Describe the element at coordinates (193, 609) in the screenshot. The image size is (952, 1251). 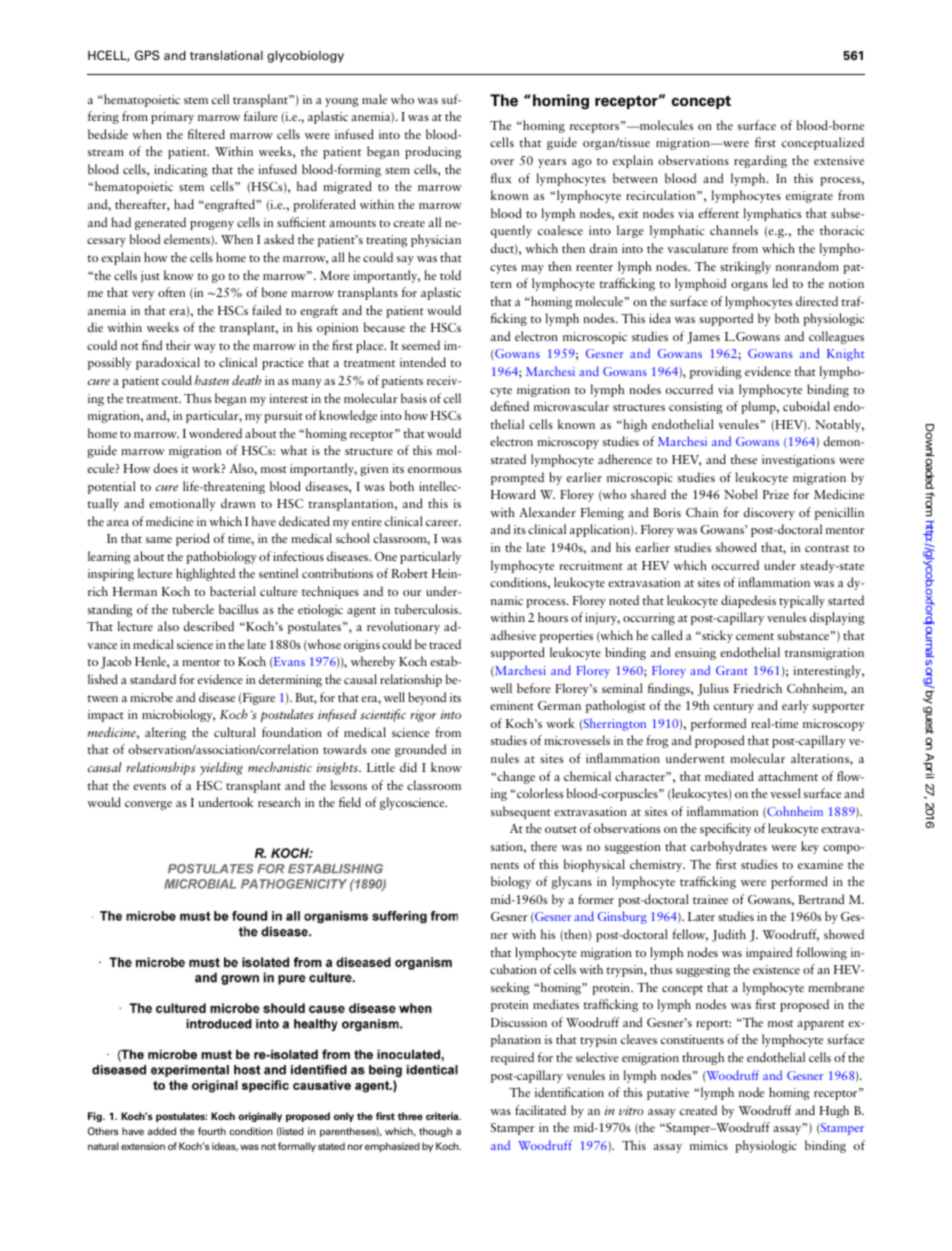
I see `tubercle` at that location.
